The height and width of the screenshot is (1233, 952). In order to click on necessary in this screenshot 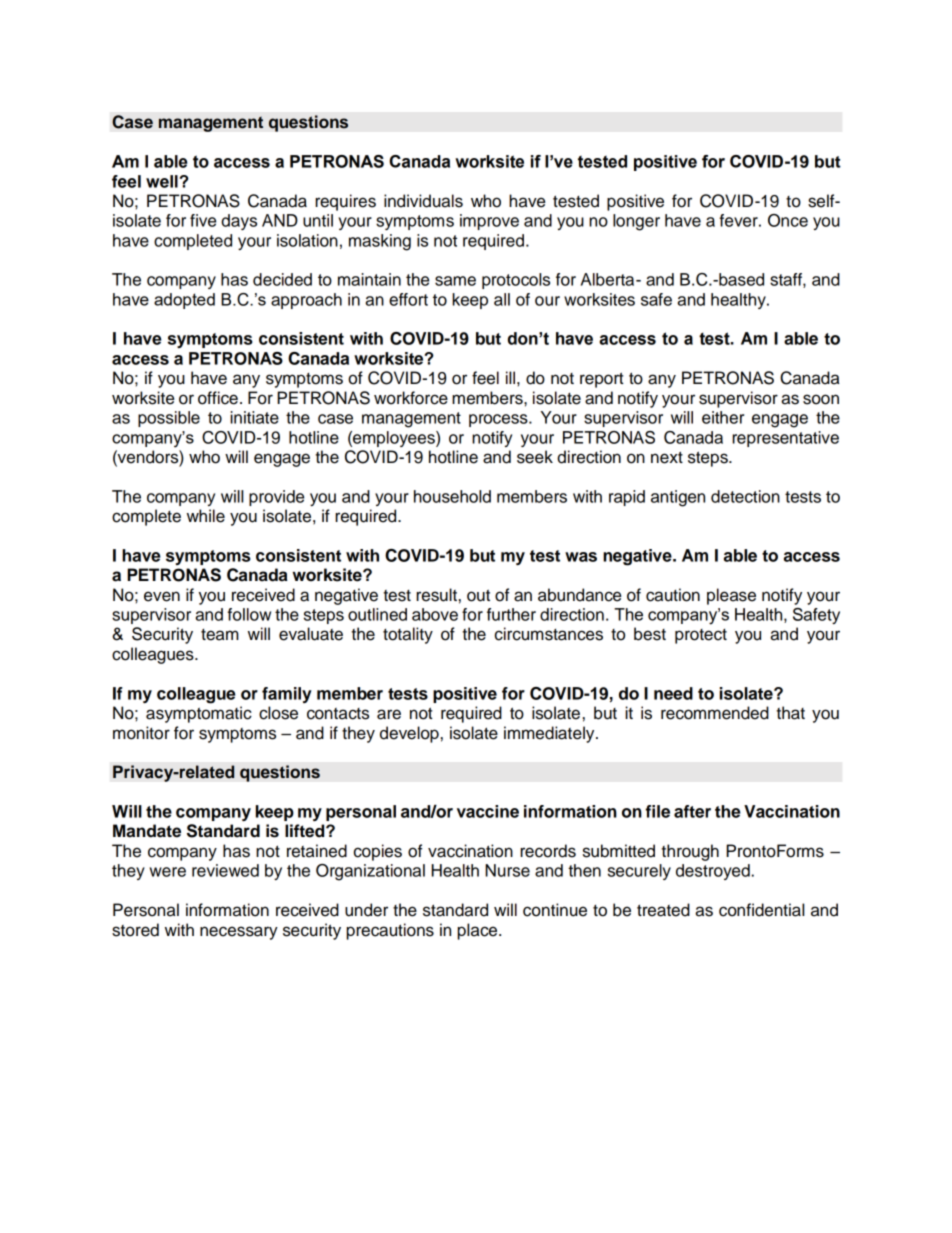, I will do `click(239, 933)`.
